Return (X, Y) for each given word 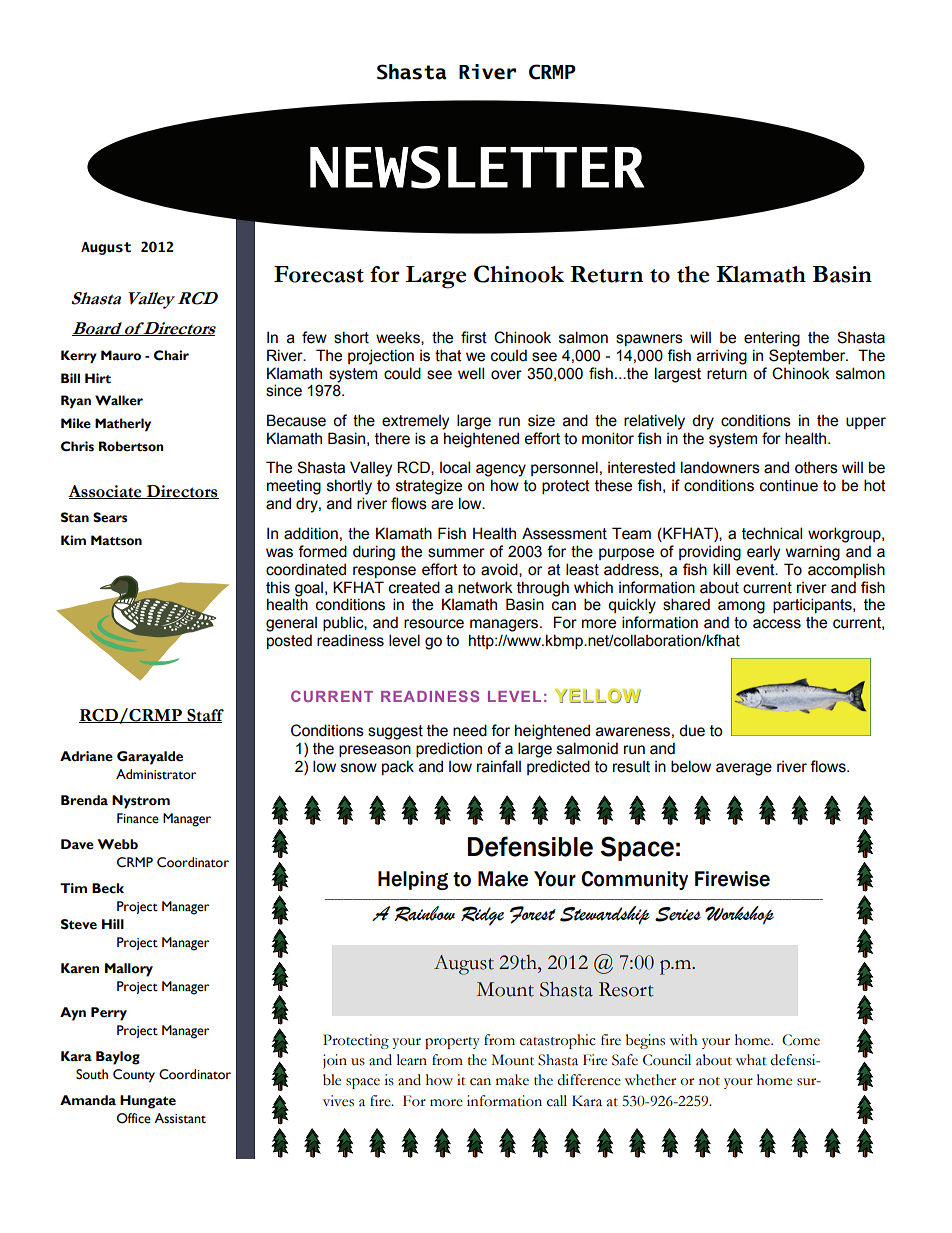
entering (772, 339)
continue (789, 485)
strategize (429, 487)
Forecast (319, 274)
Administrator (156, 774)
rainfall (499, 766)
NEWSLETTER (477, 167)
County (134, 1076)
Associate (106, 492)
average (744, 769)
